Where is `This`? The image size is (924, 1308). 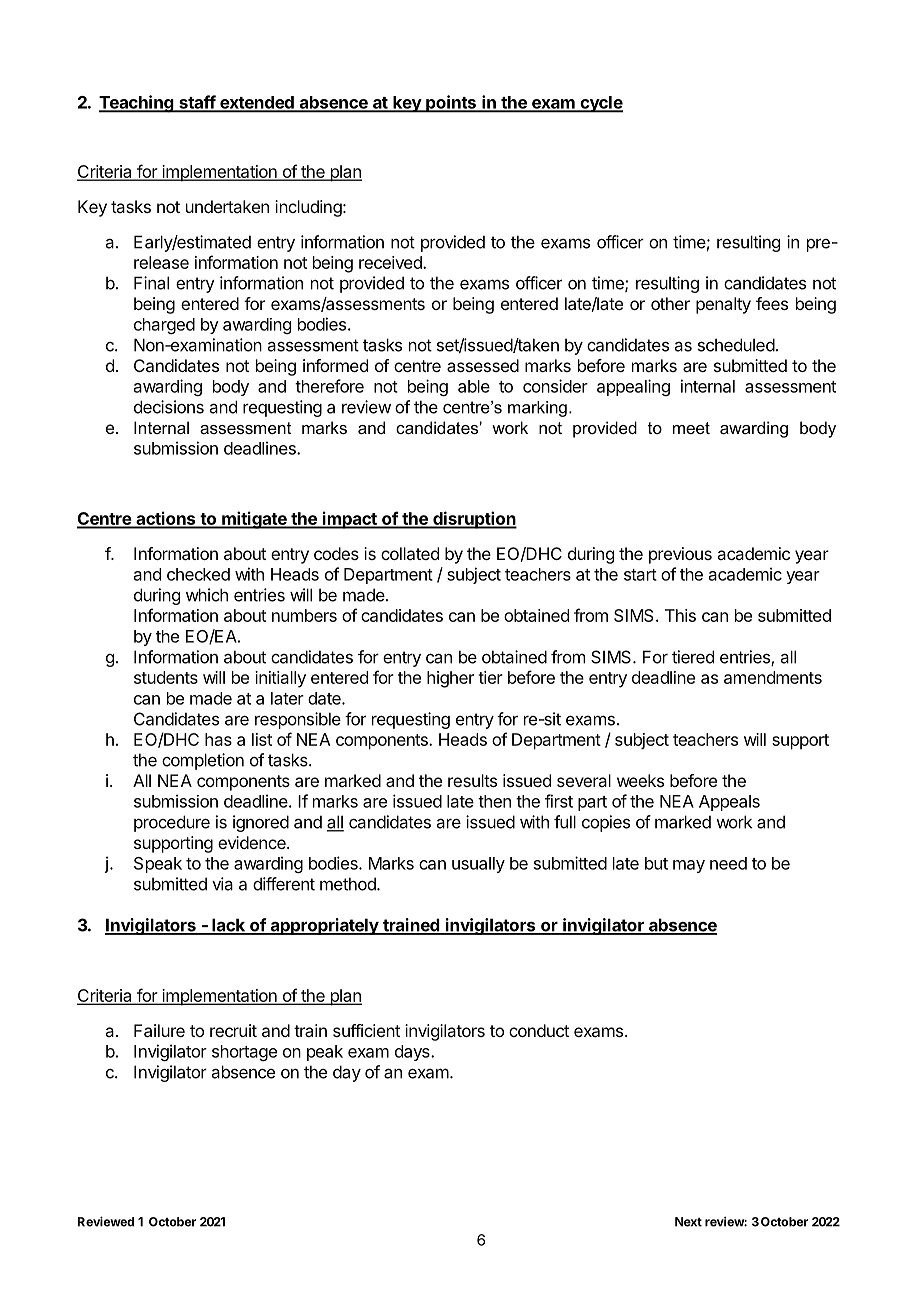 This is located at coordinates (680, 615).
